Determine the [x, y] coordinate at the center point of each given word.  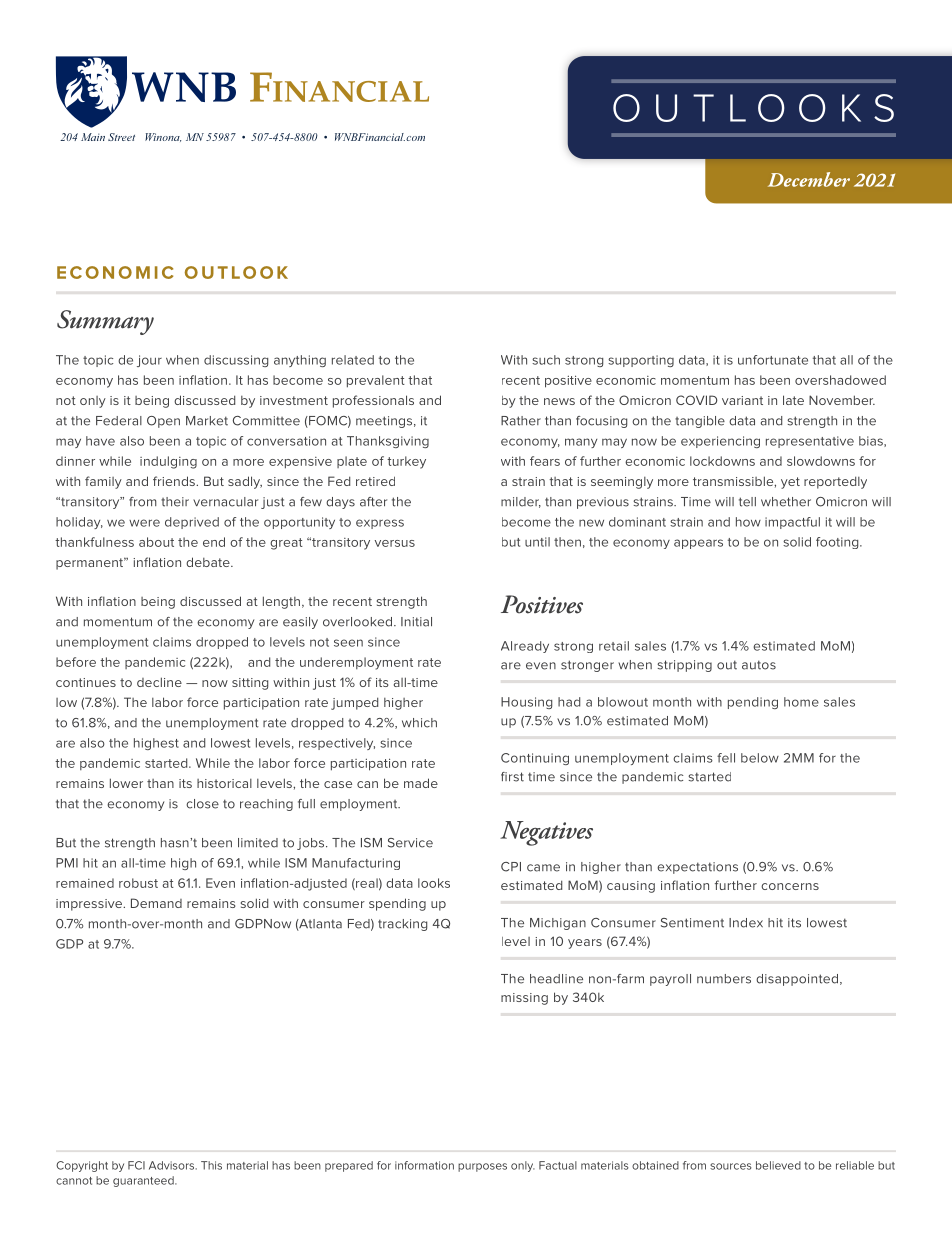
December [809, 179]
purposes [482, 1167]
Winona [163, 137]
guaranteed [144, 1181]
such [546, 360]
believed [778, 1165]
